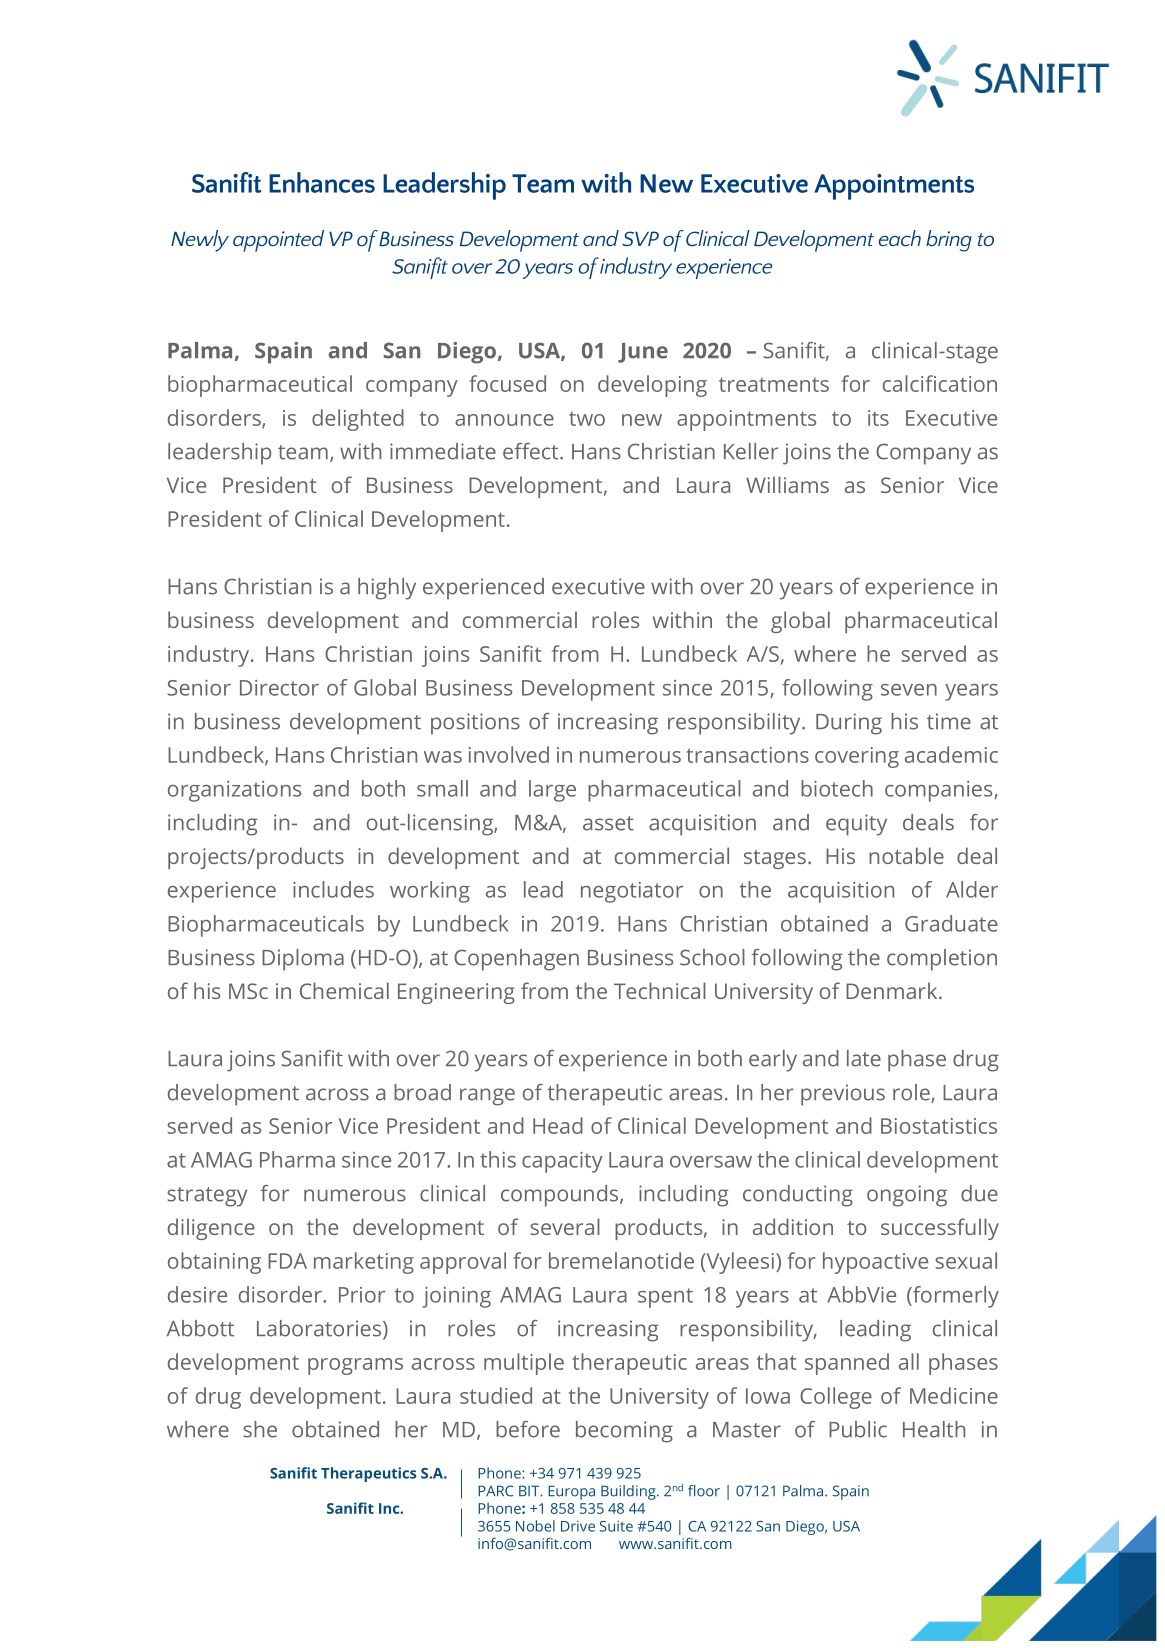 The image size is (1165, 1648). What do you see at coordinates (475, 724) in the page?
I see `positions` at bounding box center [475, 724].
